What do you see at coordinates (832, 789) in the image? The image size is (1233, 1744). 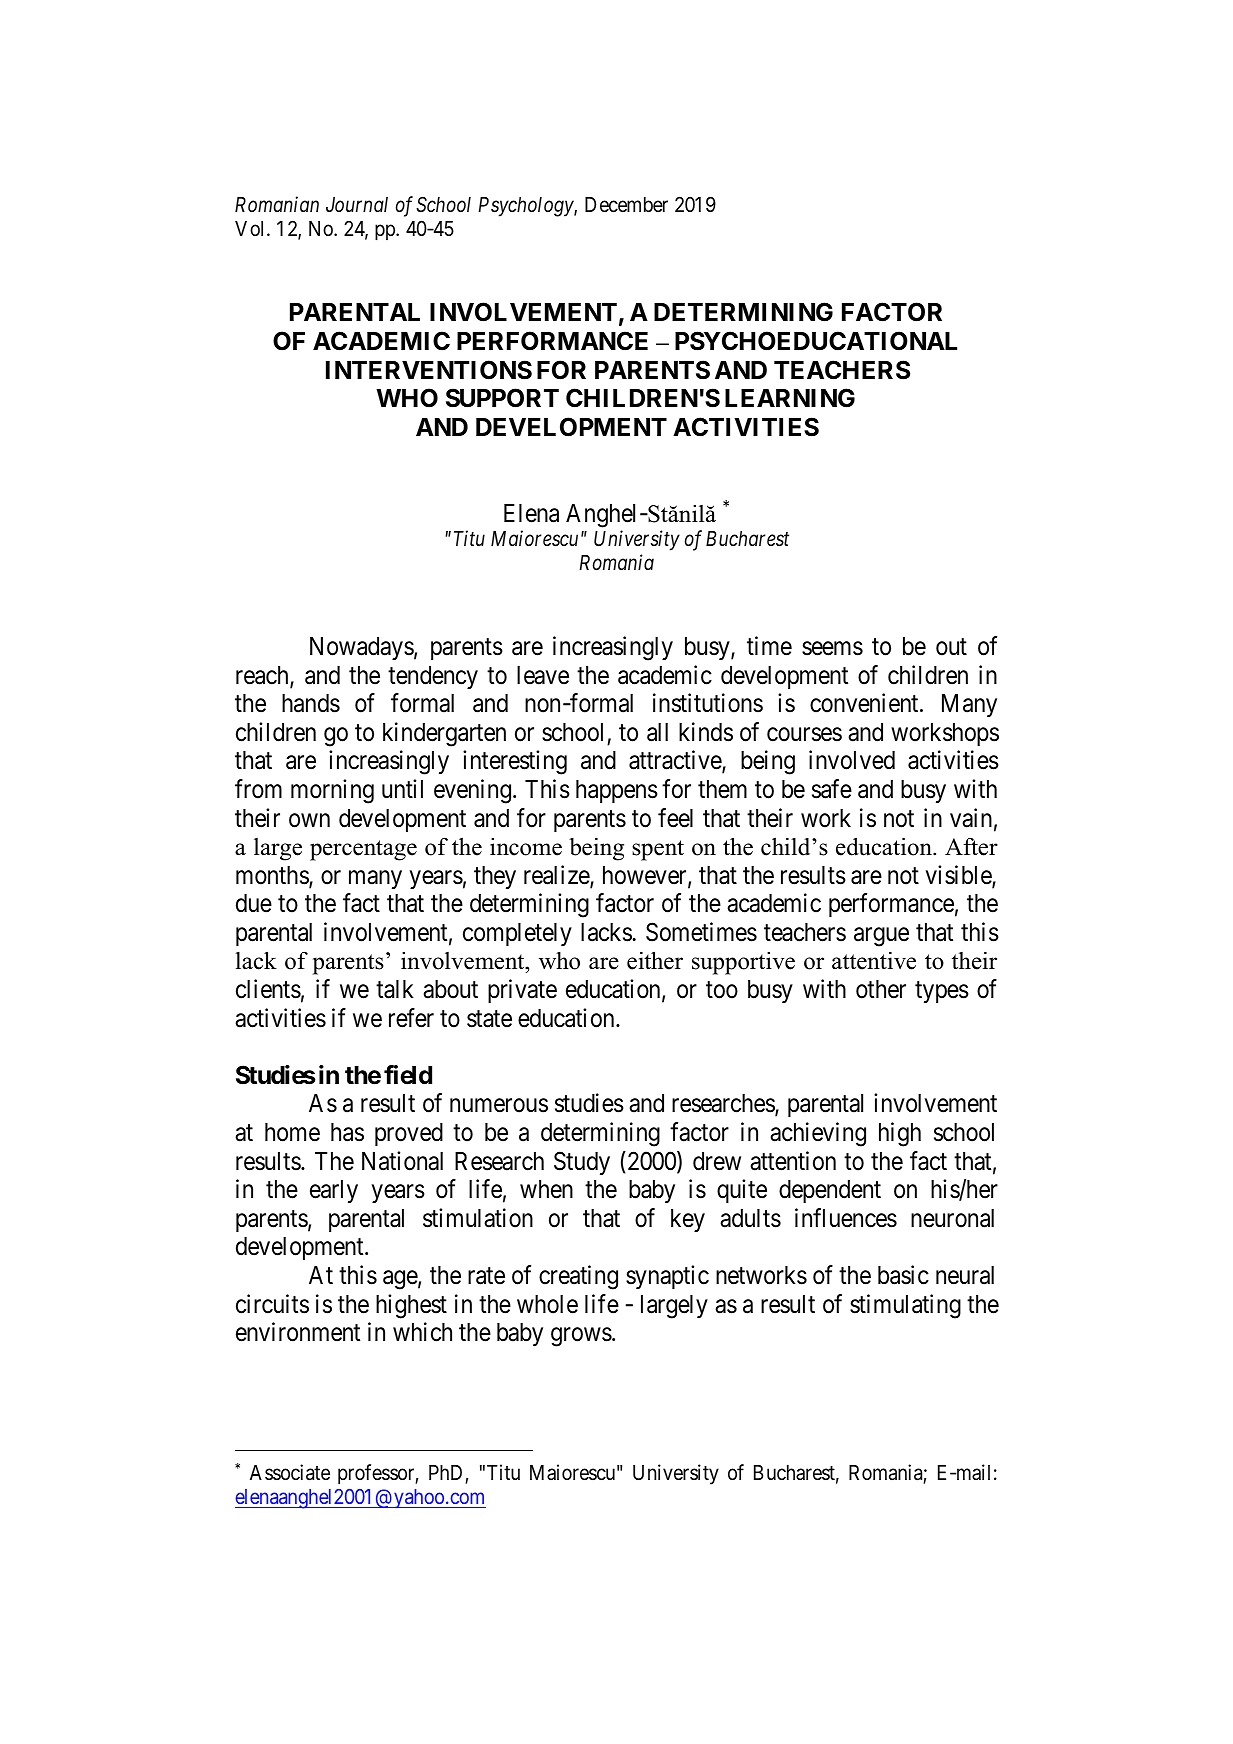 I see `safe` at bounding box center [832, 789].
